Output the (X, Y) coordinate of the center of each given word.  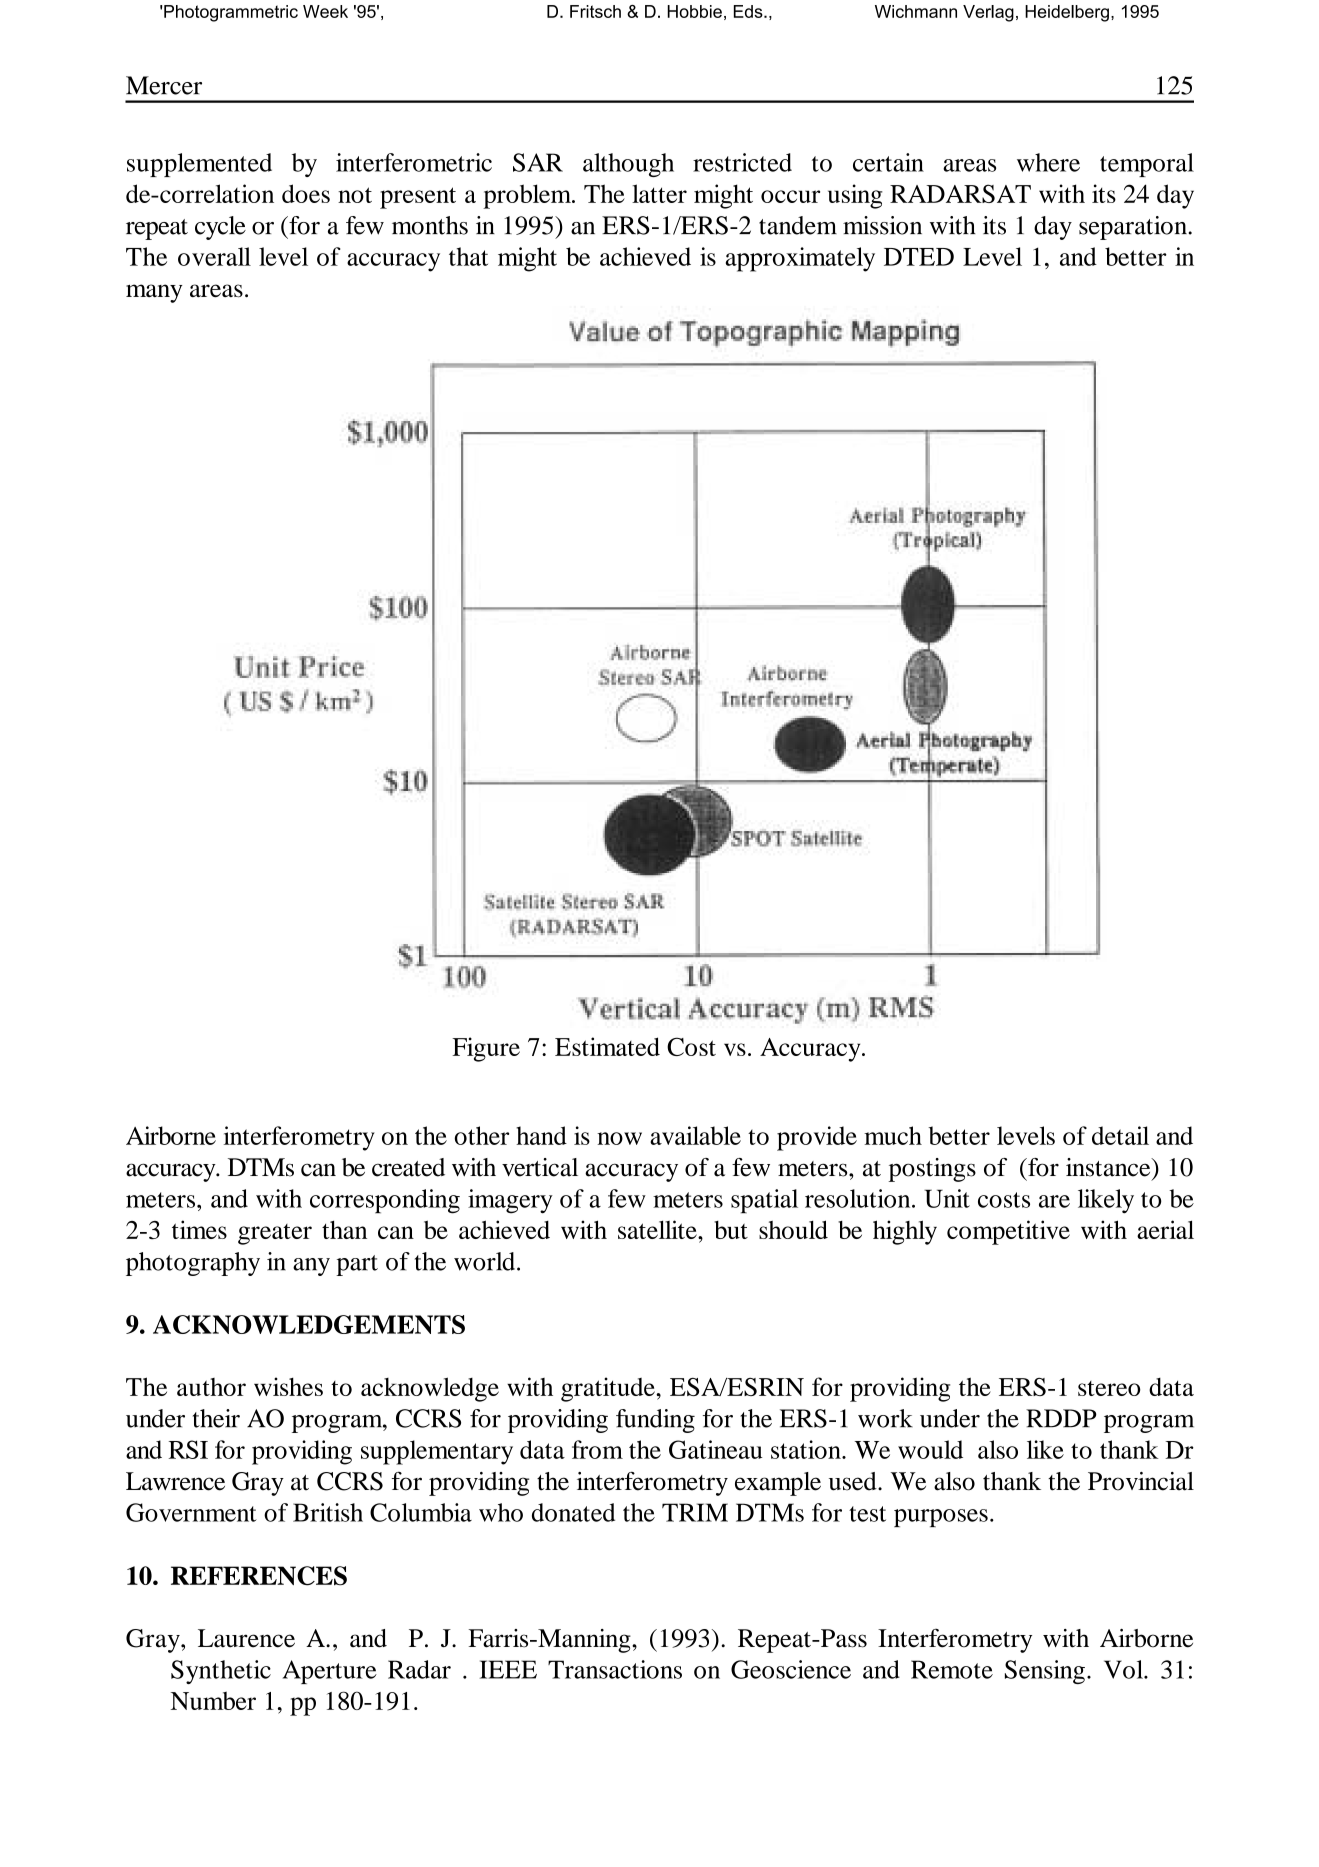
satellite (658, 1229)
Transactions (615, 1669)
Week (325, 11)
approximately (800, 259)
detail (1120, 1135)
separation (1134, 228)
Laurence (246, 1638)
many (154, 293)
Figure (486, 1049)
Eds (749, 11)
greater (275, 1234)
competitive (1008, 1232)
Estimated (607, 1046)
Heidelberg (1067, 13)
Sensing (1045, 1672)
